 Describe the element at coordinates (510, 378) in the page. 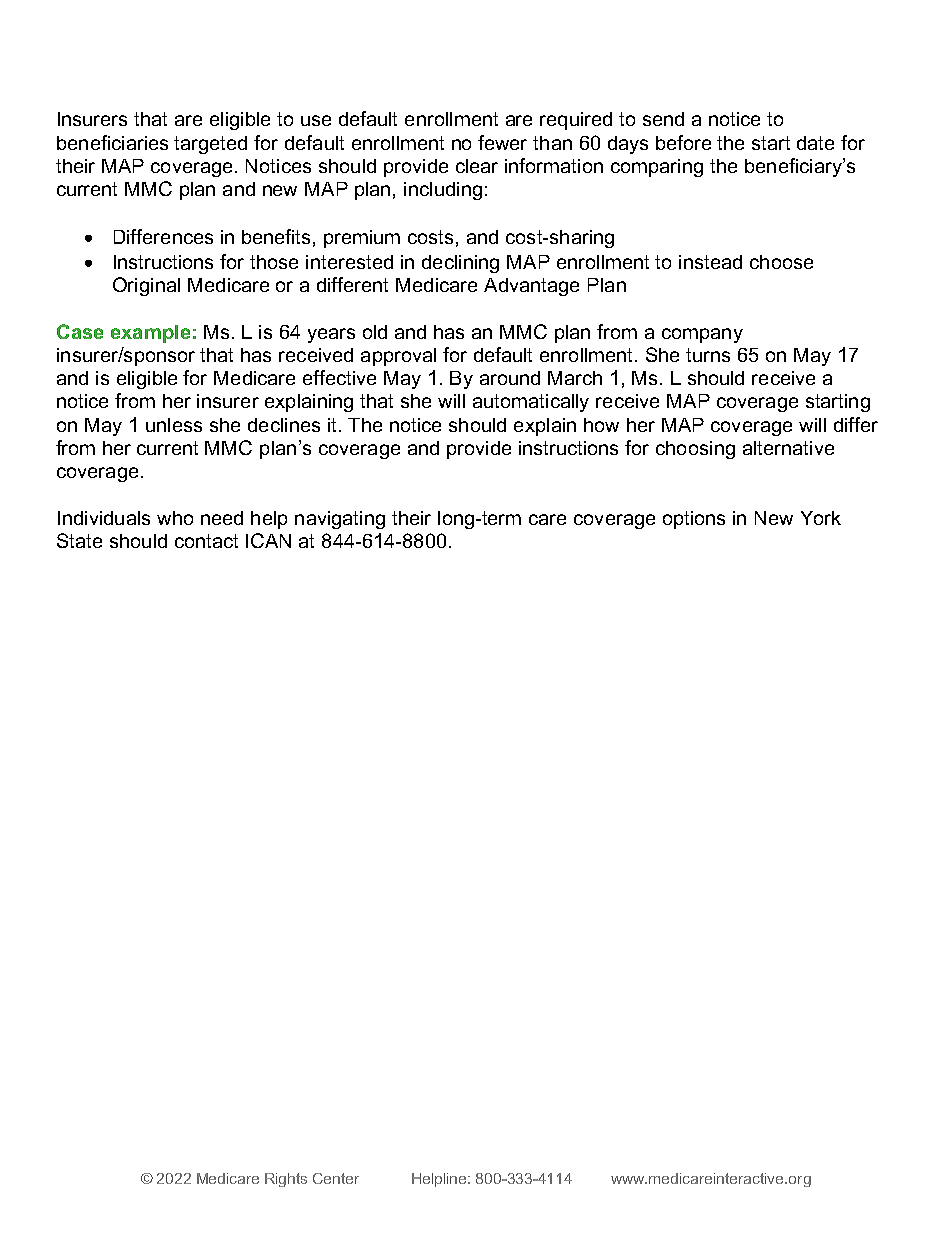

I see `around` at that location.
